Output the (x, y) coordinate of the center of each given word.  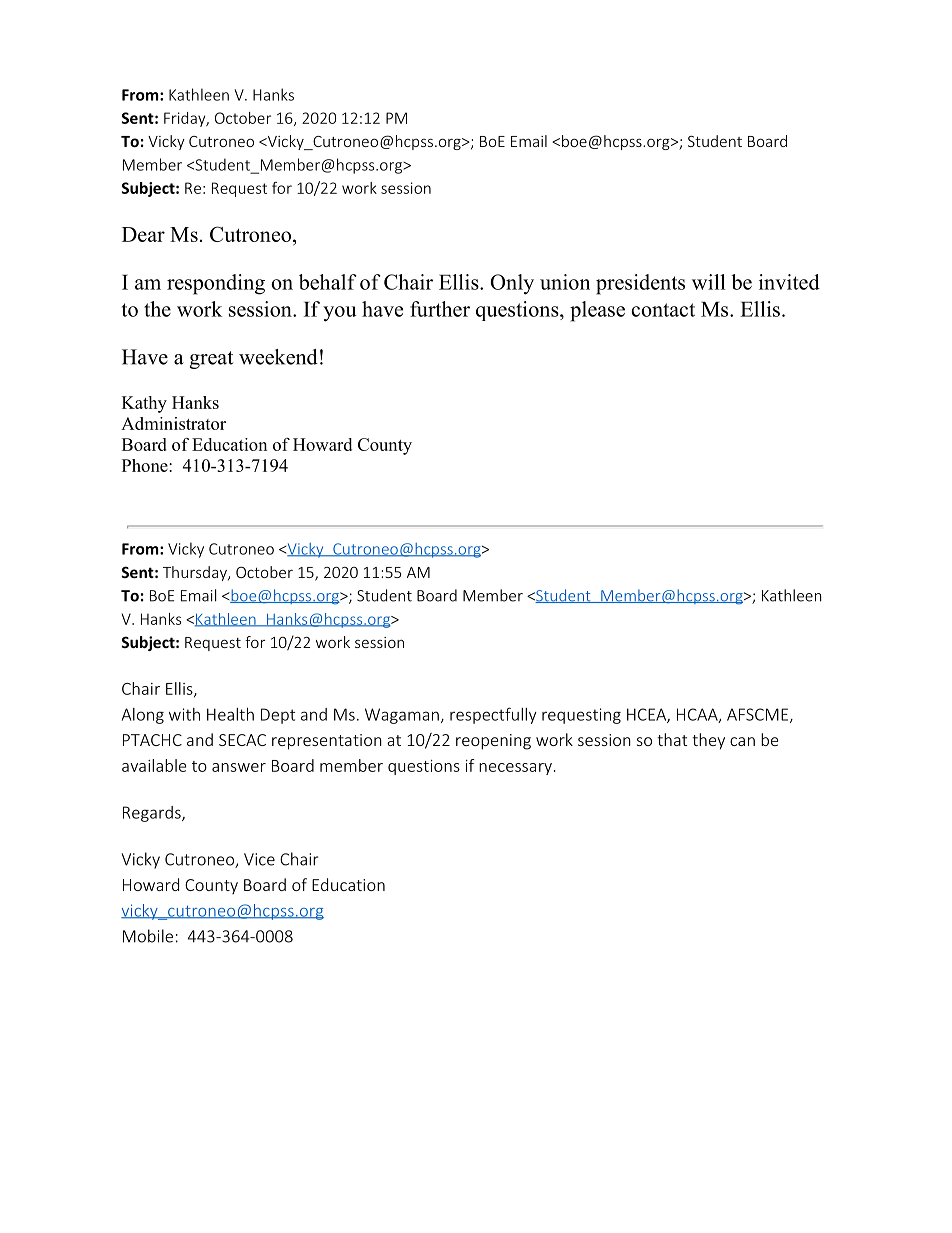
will (708, 282)
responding (216, 284)
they (708, 741)
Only (512, 284)
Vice (259, 859)
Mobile (148, 936)
